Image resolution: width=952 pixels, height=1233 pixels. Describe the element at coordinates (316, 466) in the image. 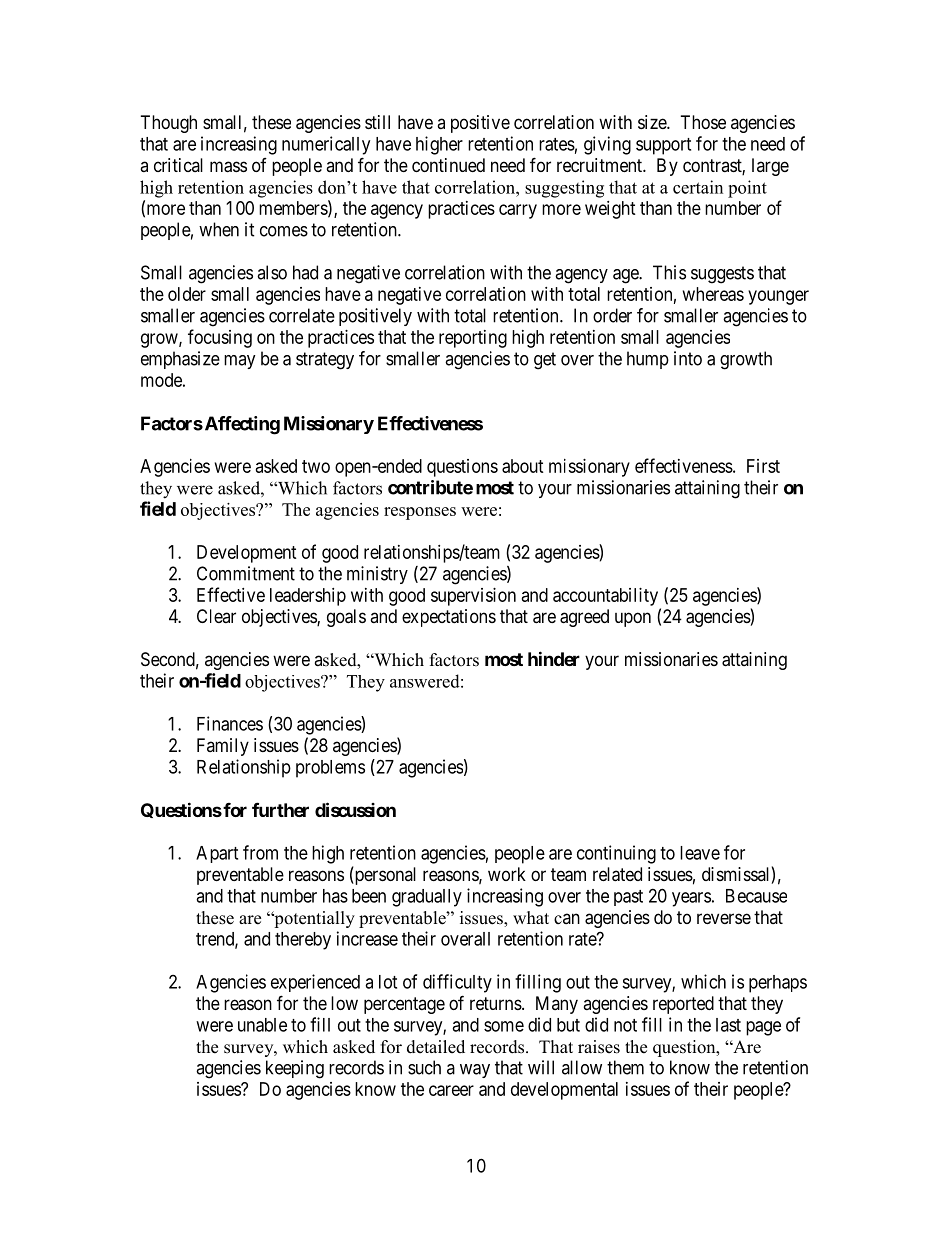

I see `two` at that location.
